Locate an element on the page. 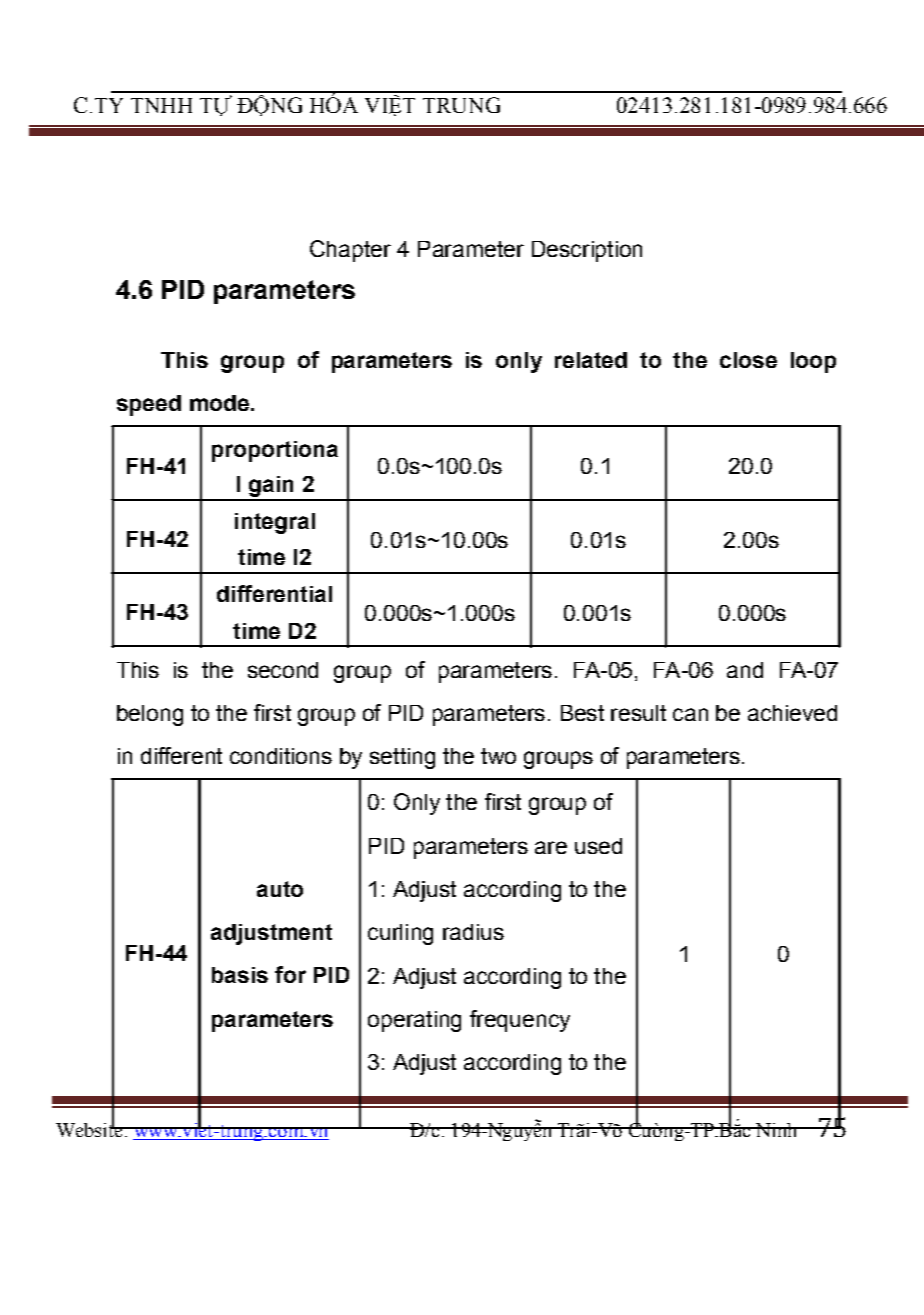  close is located at coordinates (748, 360).
